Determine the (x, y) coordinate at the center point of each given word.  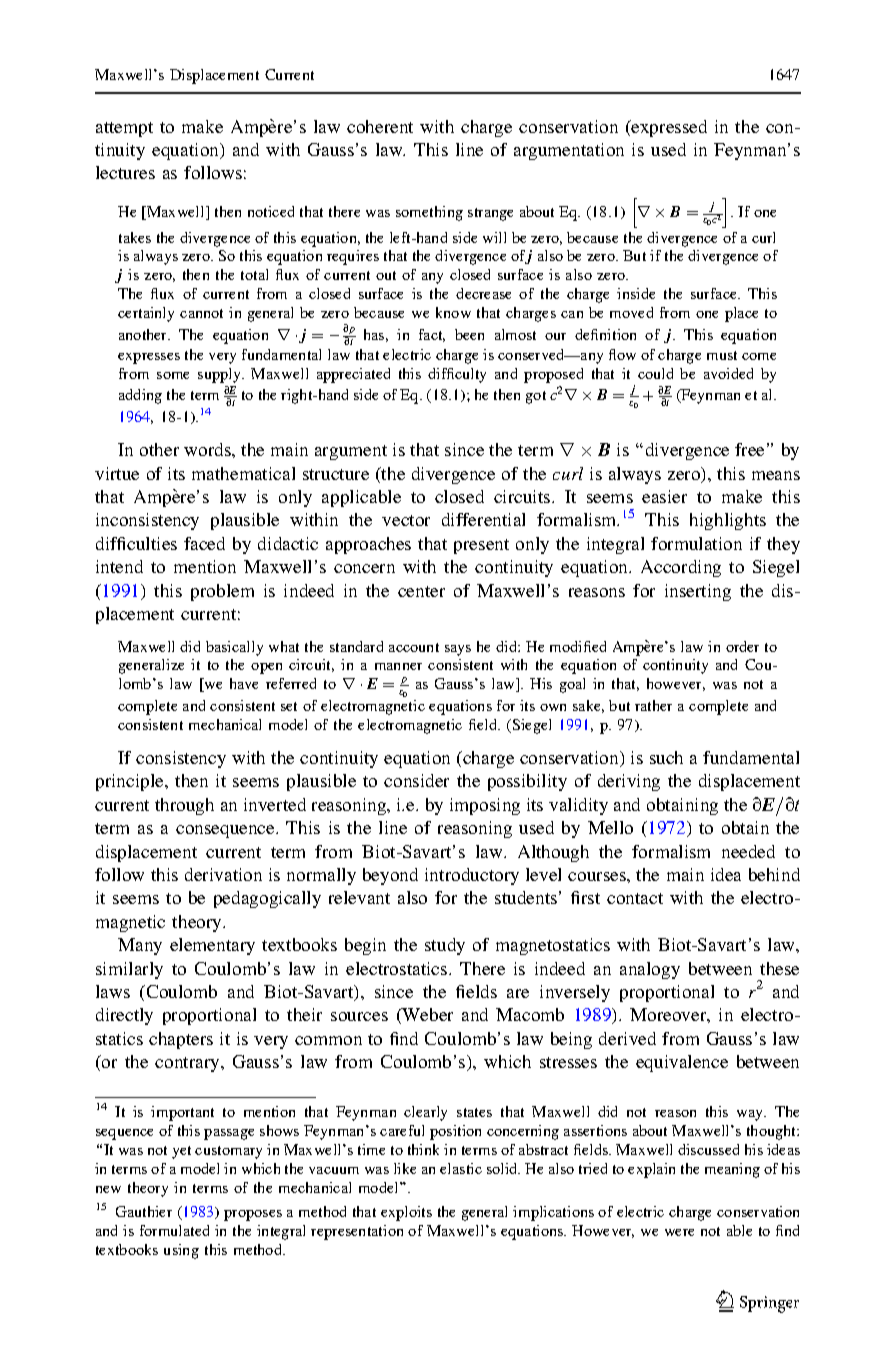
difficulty (457, 375)
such (666, 757)
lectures (125, 172)
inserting (698, 592)
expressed (668, 128)
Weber (426, 1016)
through (184, 806)
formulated (174, 1230)
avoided (728, 373)
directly (124, 1016)
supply (220, 375)
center (421, 591)
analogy (650, 970)
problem (222, 592)
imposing (485, 806)
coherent (380, 126)
